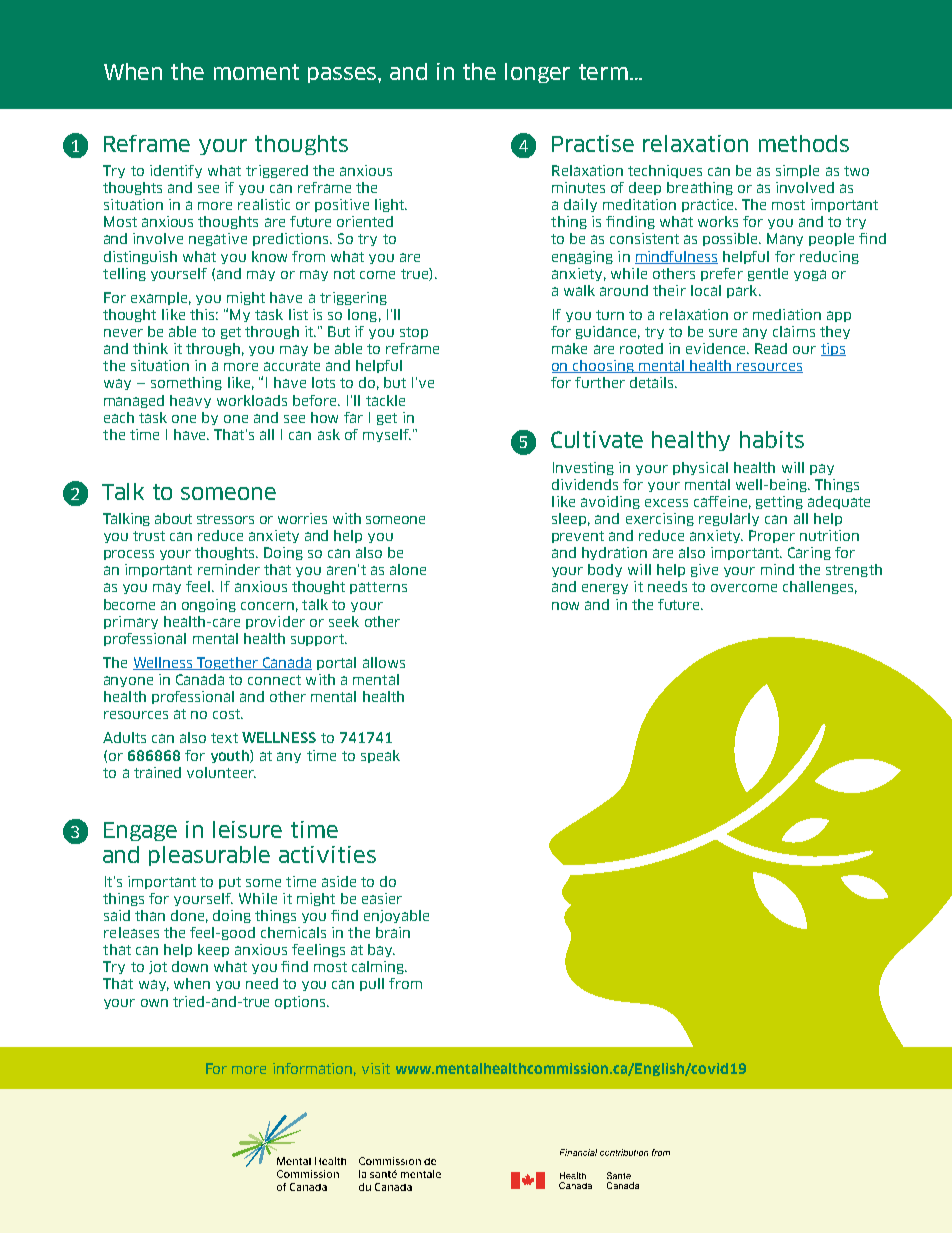 Image resolution: width=952 pixels, height=1233 pixels. What do you see at coordinates (380, 756) in the screenshot?
I see `speak` at bounding box center [380, 756].
